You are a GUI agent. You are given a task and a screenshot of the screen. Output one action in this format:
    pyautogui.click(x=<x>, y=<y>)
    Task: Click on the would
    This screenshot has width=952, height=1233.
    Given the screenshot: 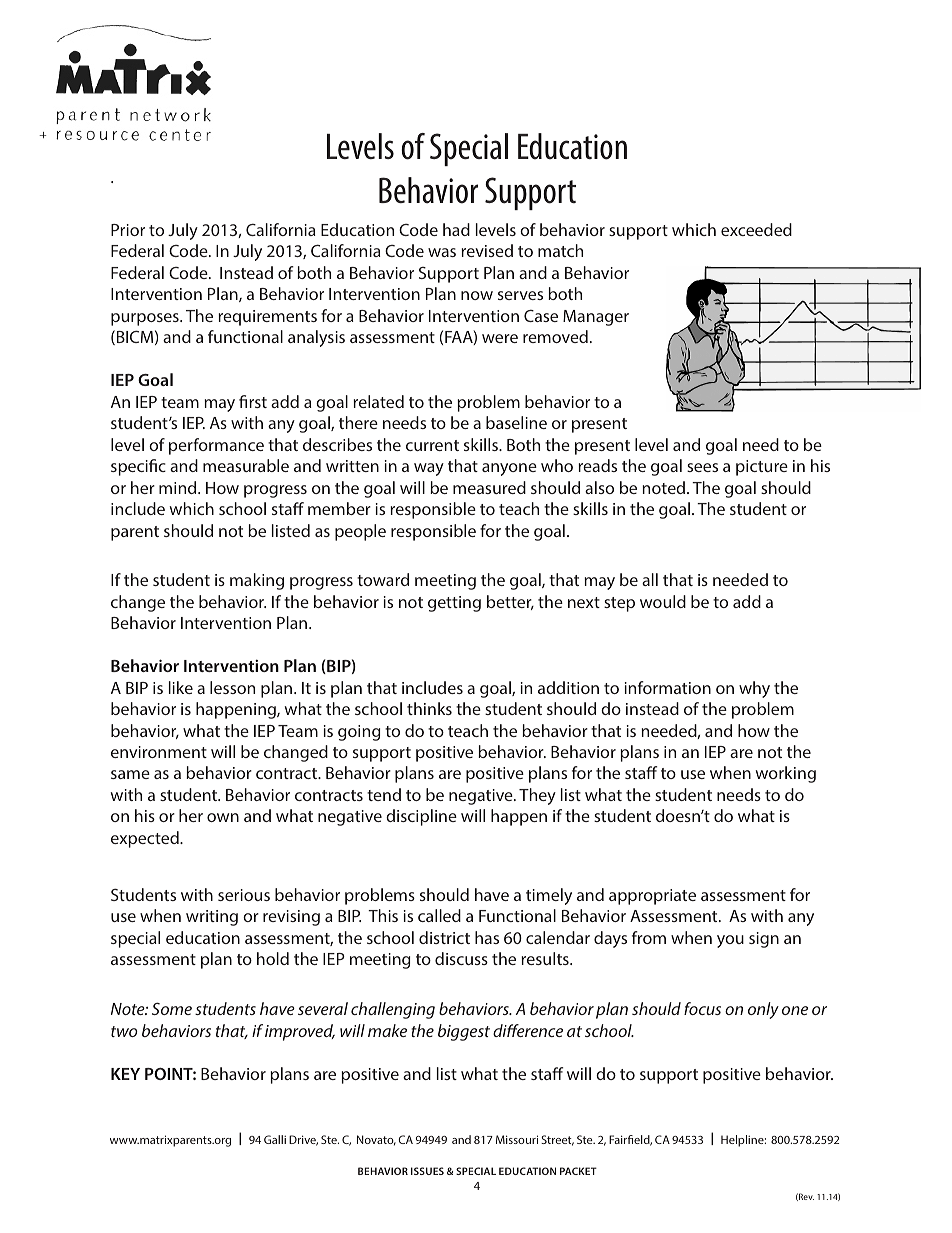 What is the action you would take?
    pyautogui.click(x=663, y=601)
